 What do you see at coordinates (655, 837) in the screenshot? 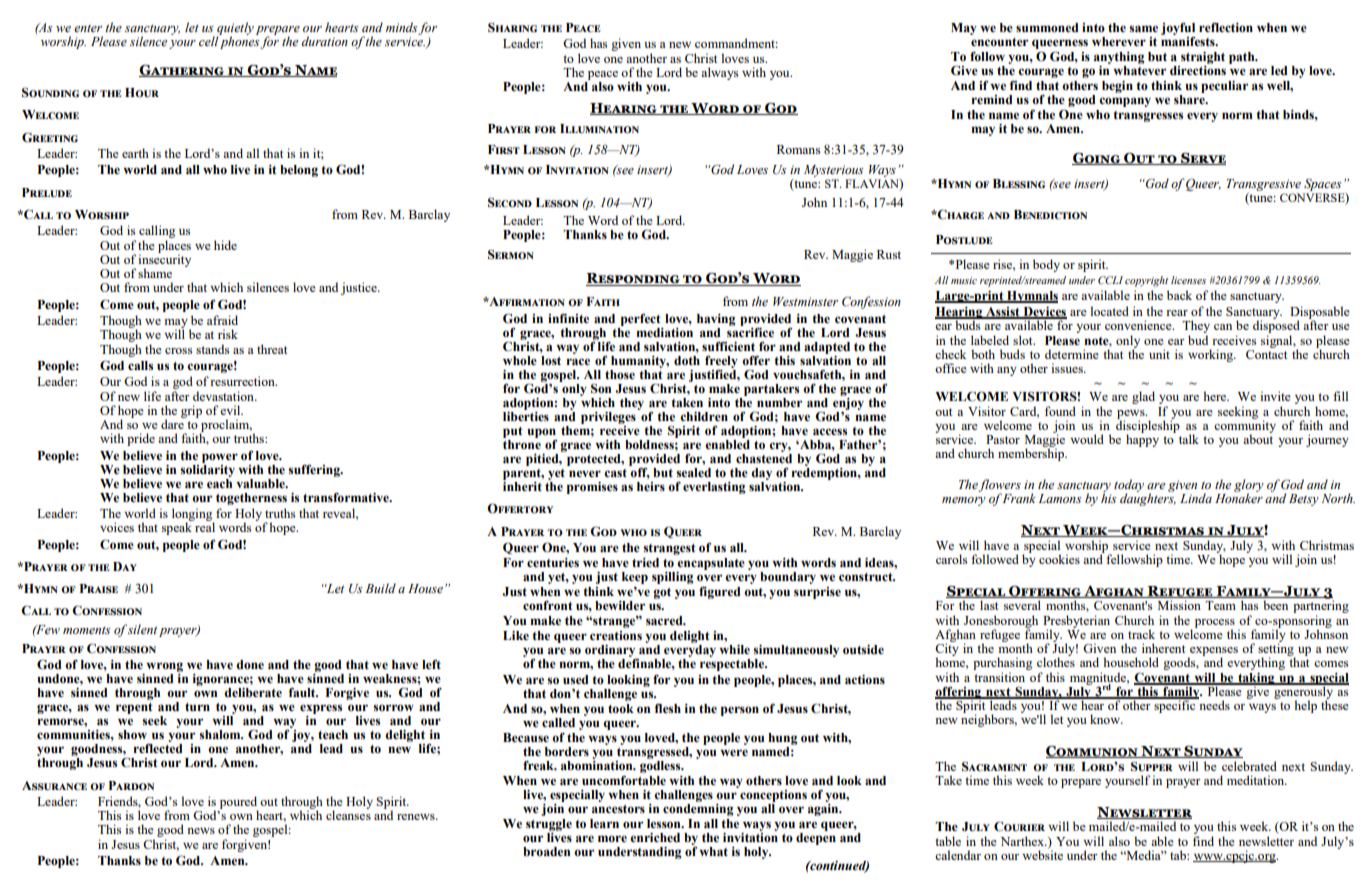
I see `enriched` at bounding box center [655, 837].
